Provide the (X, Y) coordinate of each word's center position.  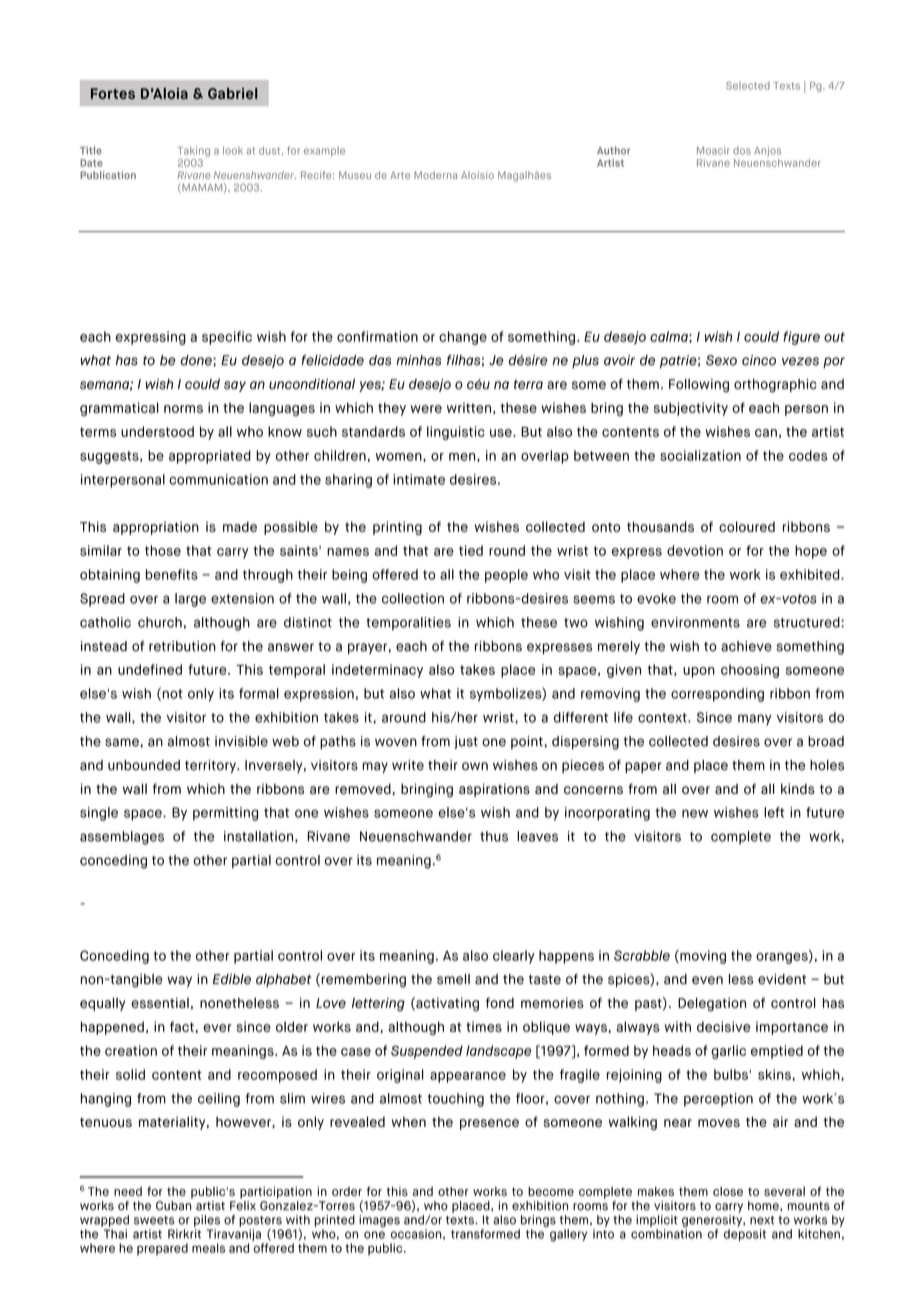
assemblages (122, 838)
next (762, 1220)
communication (218, 479)
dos (742, 151)
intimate (419, 479)
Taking (194, 151)
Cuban (173, 1206)
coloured (747, 526)
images (379, 1221)
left (774, 812)
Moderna (435, 175)
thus (494, 836)
